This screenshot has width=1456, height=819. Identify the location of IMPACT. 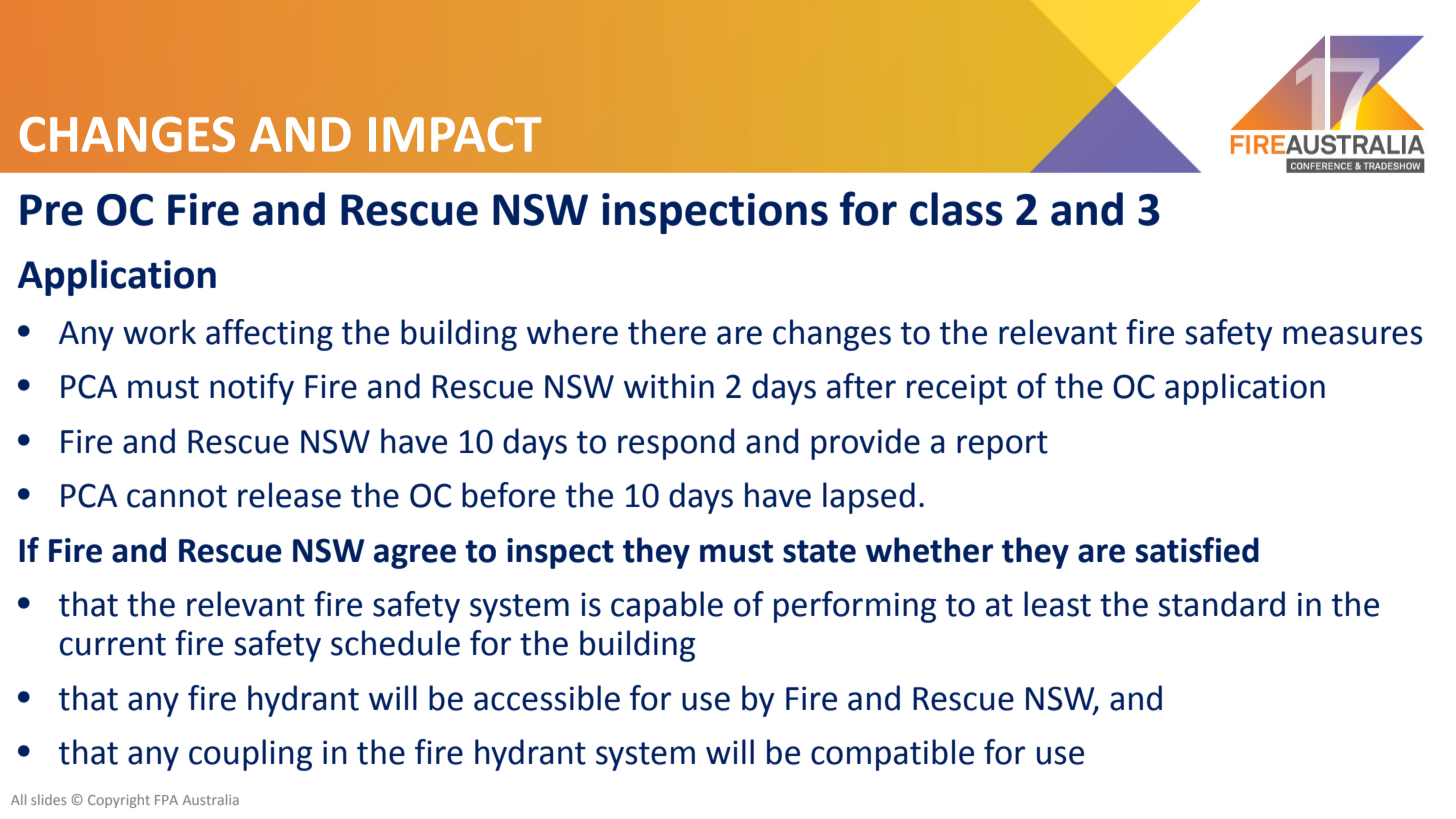
(455, 134).
